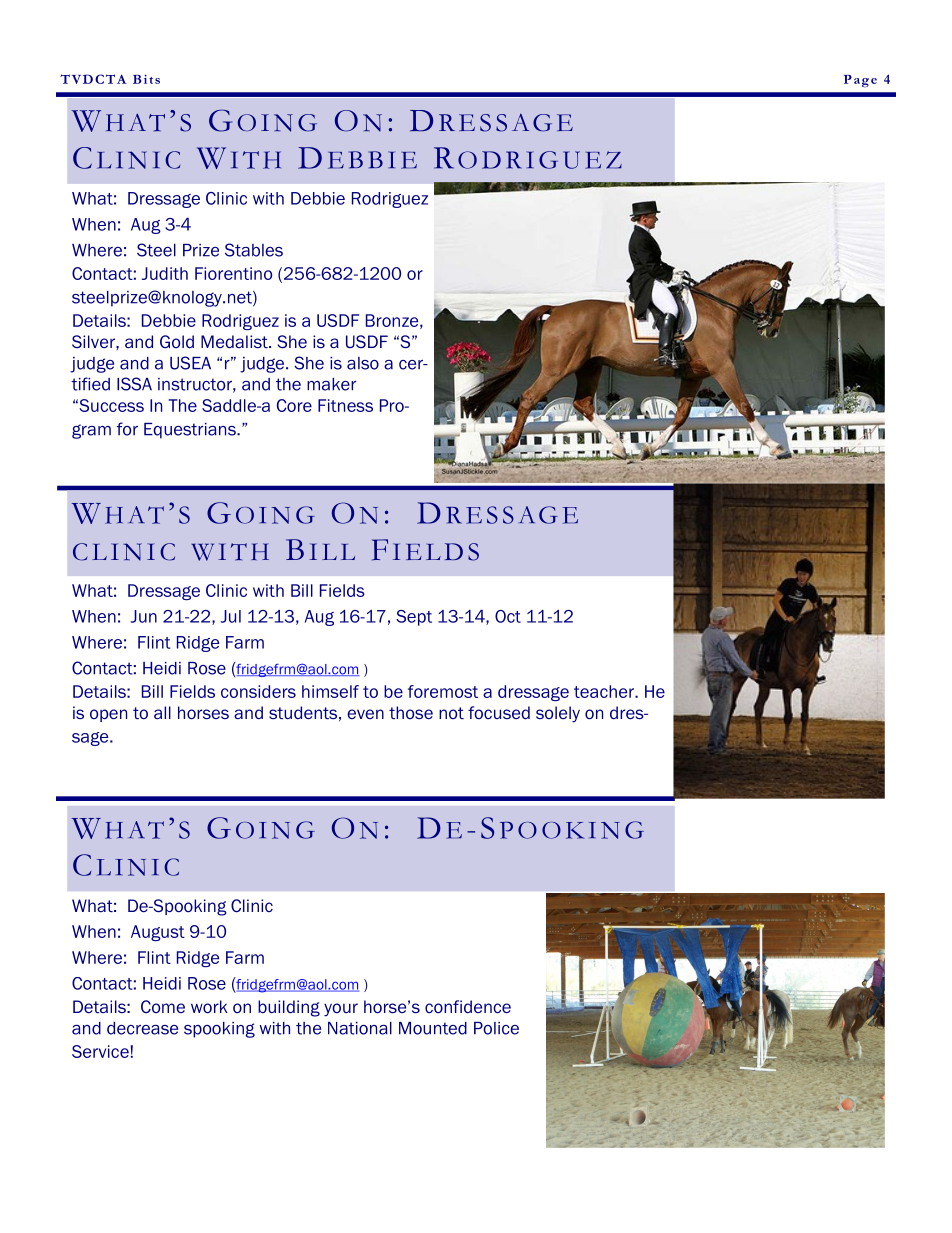 The width and height of the screenshot is (952, 1233). What do you see at coordinates (558, 714) in the screenshot?
I see `solely` at bounding box center [558, 714].
